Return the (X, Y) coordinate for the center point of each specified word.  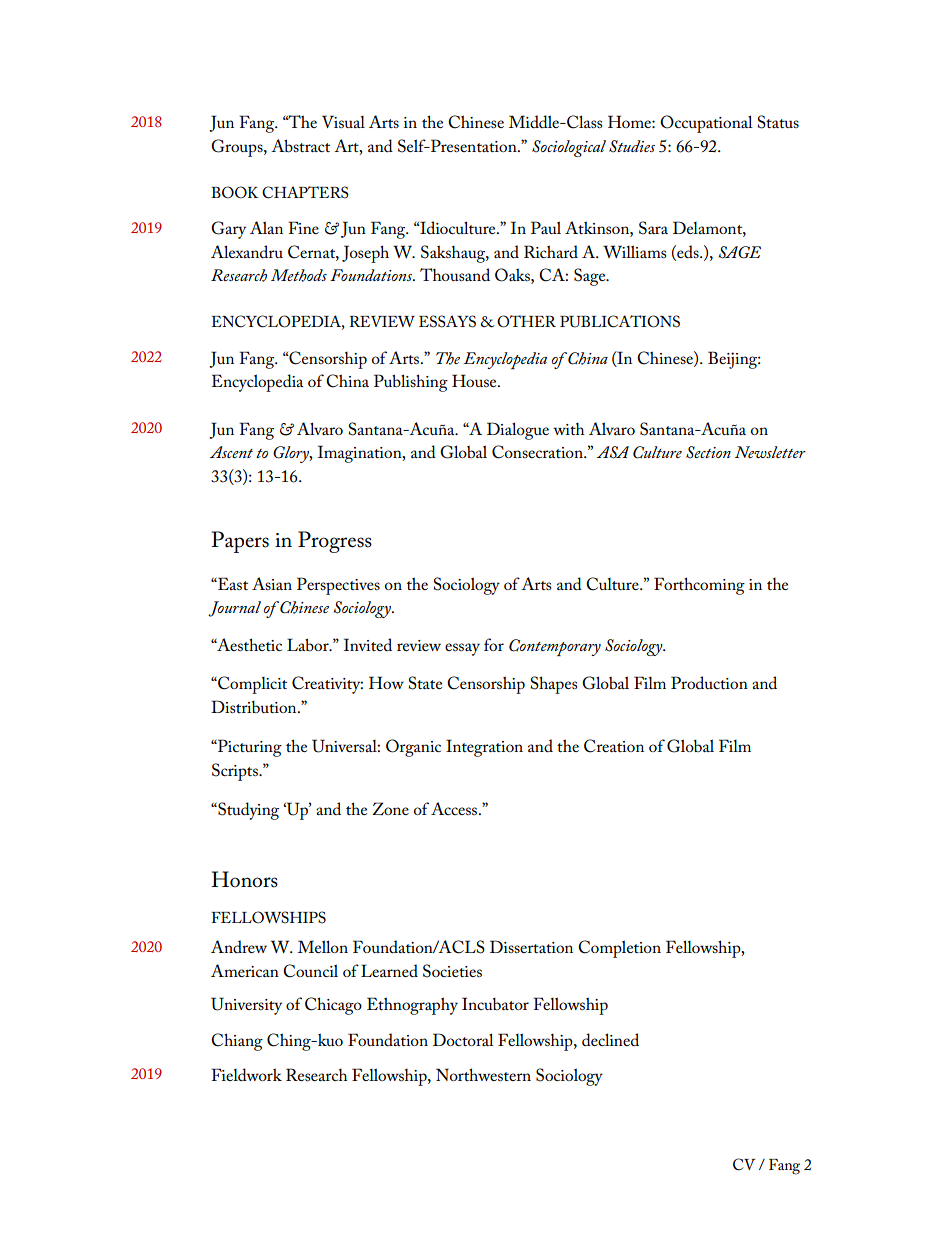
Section (708, 452)
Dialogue (518, 431)
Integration (484, 748)
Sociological (569, 148)
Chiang (237, 1042)
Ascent (231, 452)
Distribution (255, 706)
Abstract (300, 146)
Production (709, 682)
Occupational (706, 124)
